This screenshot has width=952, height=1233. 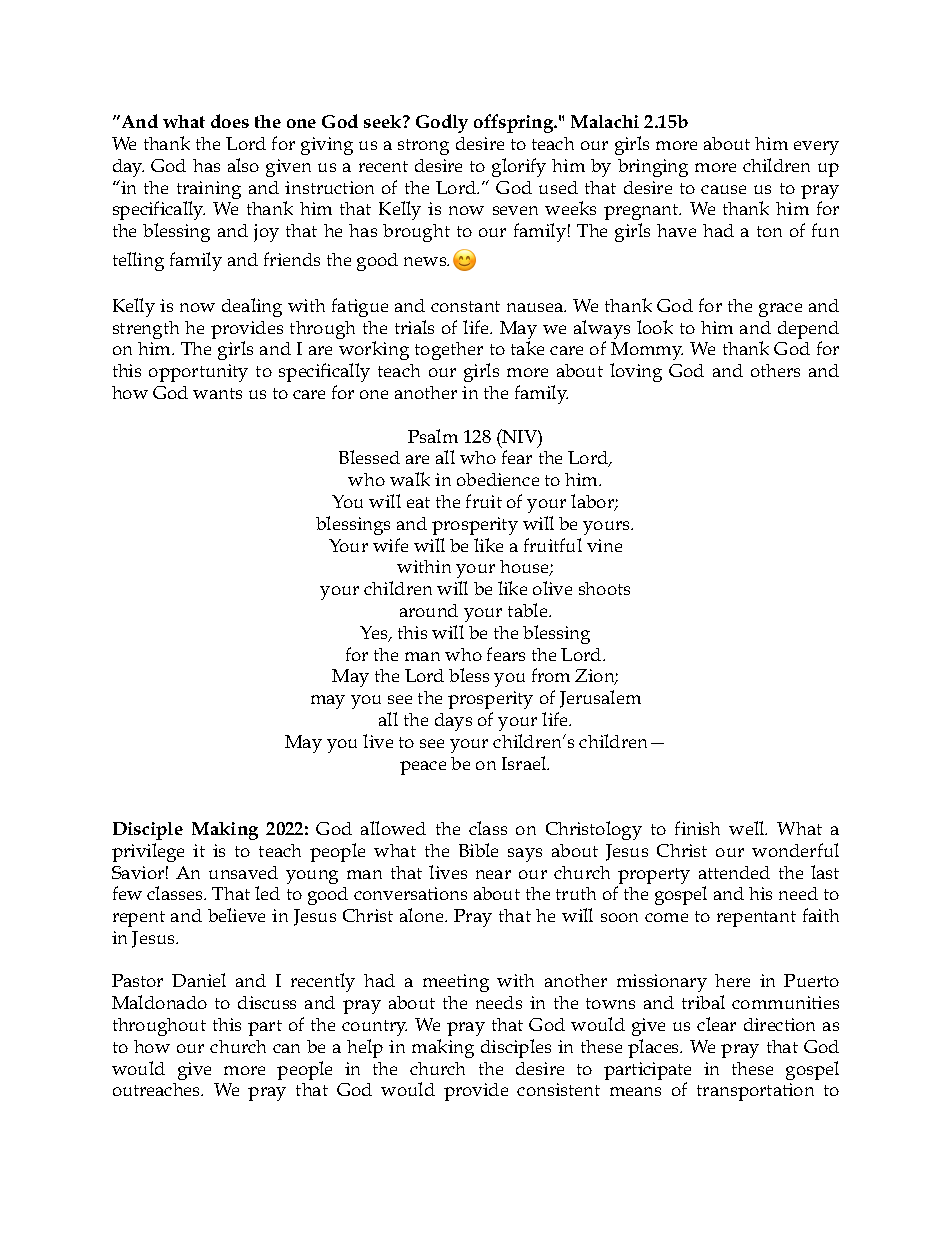 I want to click on transportation, so click(x=755, y=1092).
